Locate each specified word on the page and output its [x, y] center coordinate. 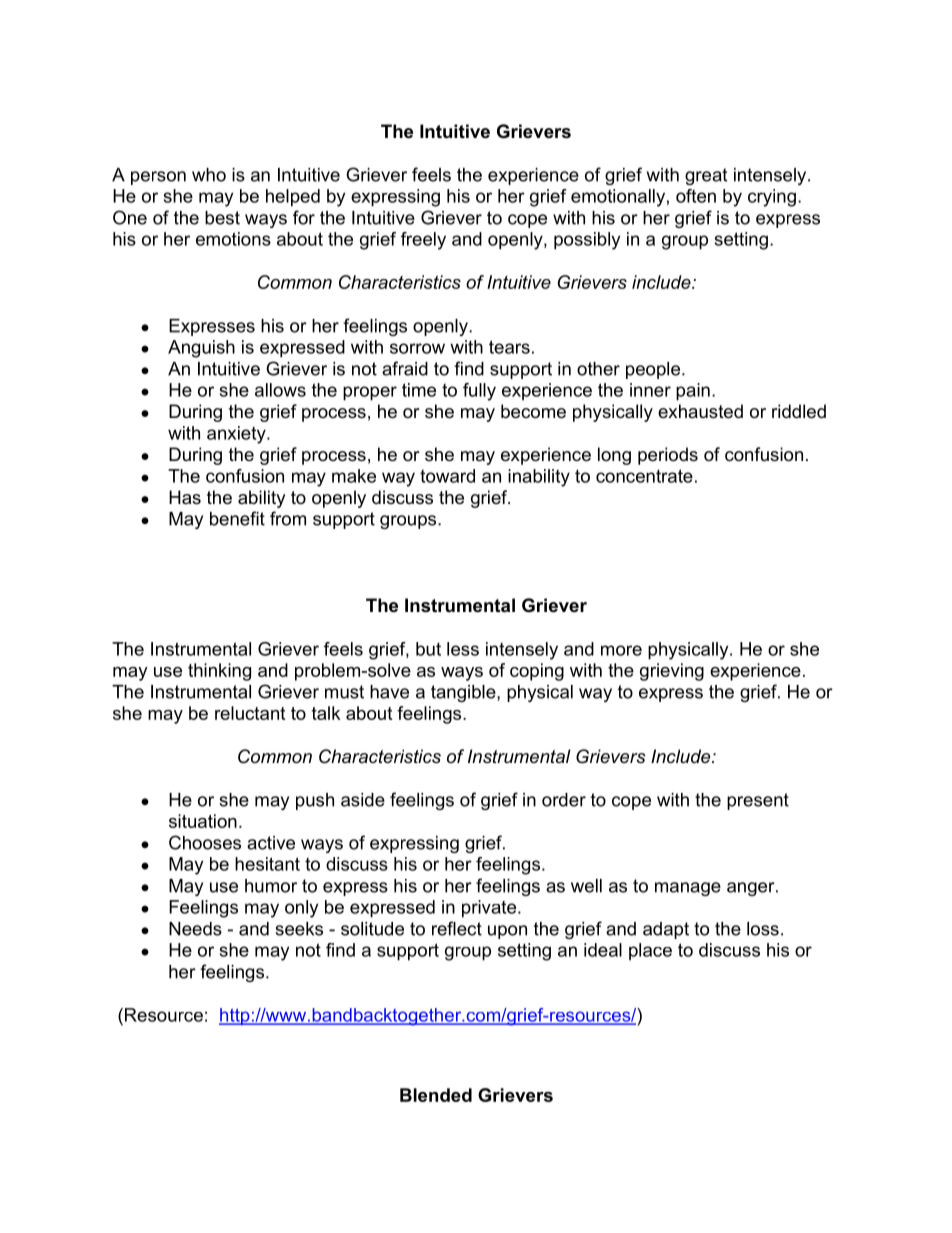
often [696, 196]
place [650, 952]
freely [423, 241]
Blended [436, 1095]
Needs [195, 929]
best [222, 218]
